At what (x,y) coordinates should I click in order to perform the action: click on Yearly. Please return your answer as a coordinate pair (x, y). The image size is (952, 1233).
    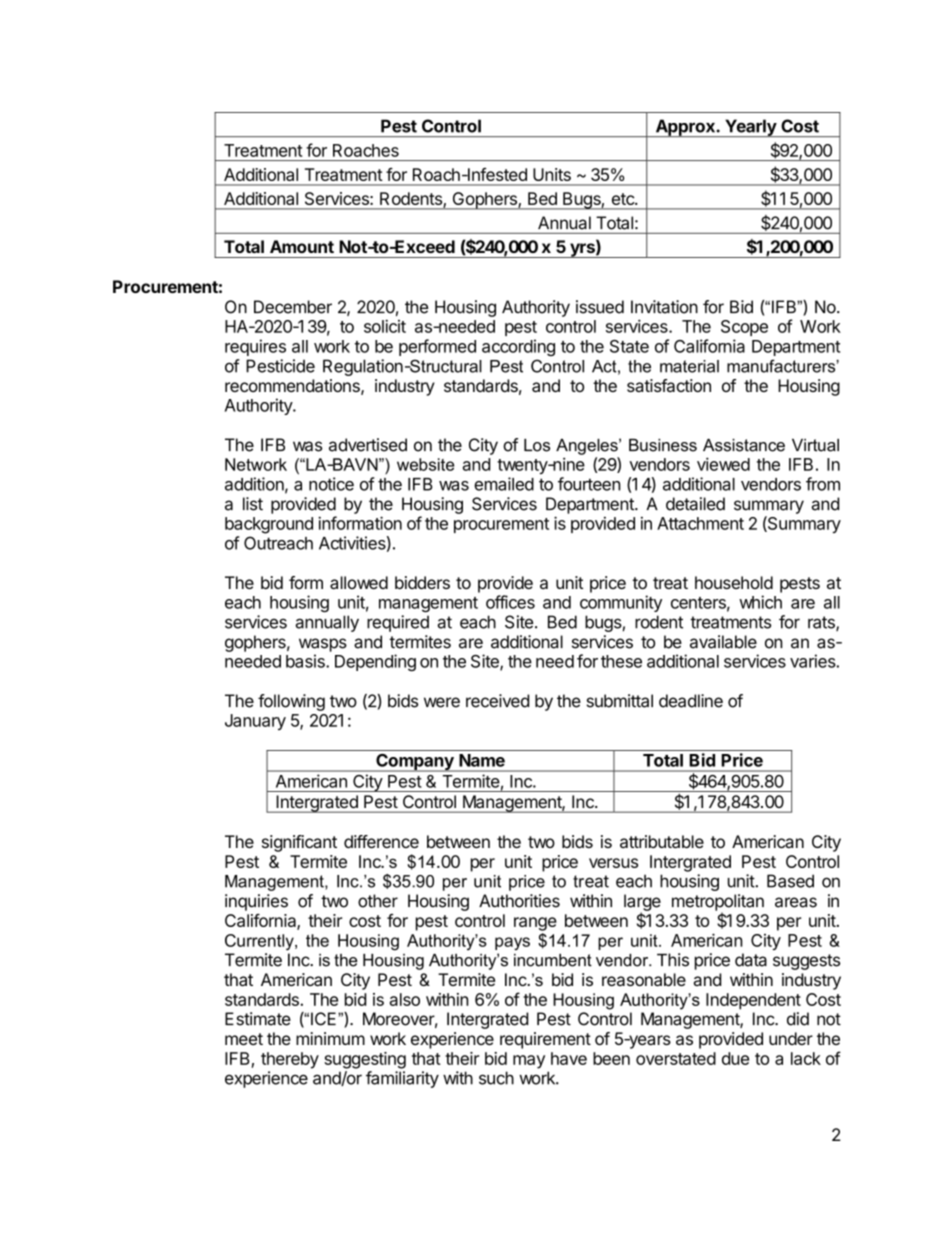
    Looking at the image, I should click on (750, 128).
